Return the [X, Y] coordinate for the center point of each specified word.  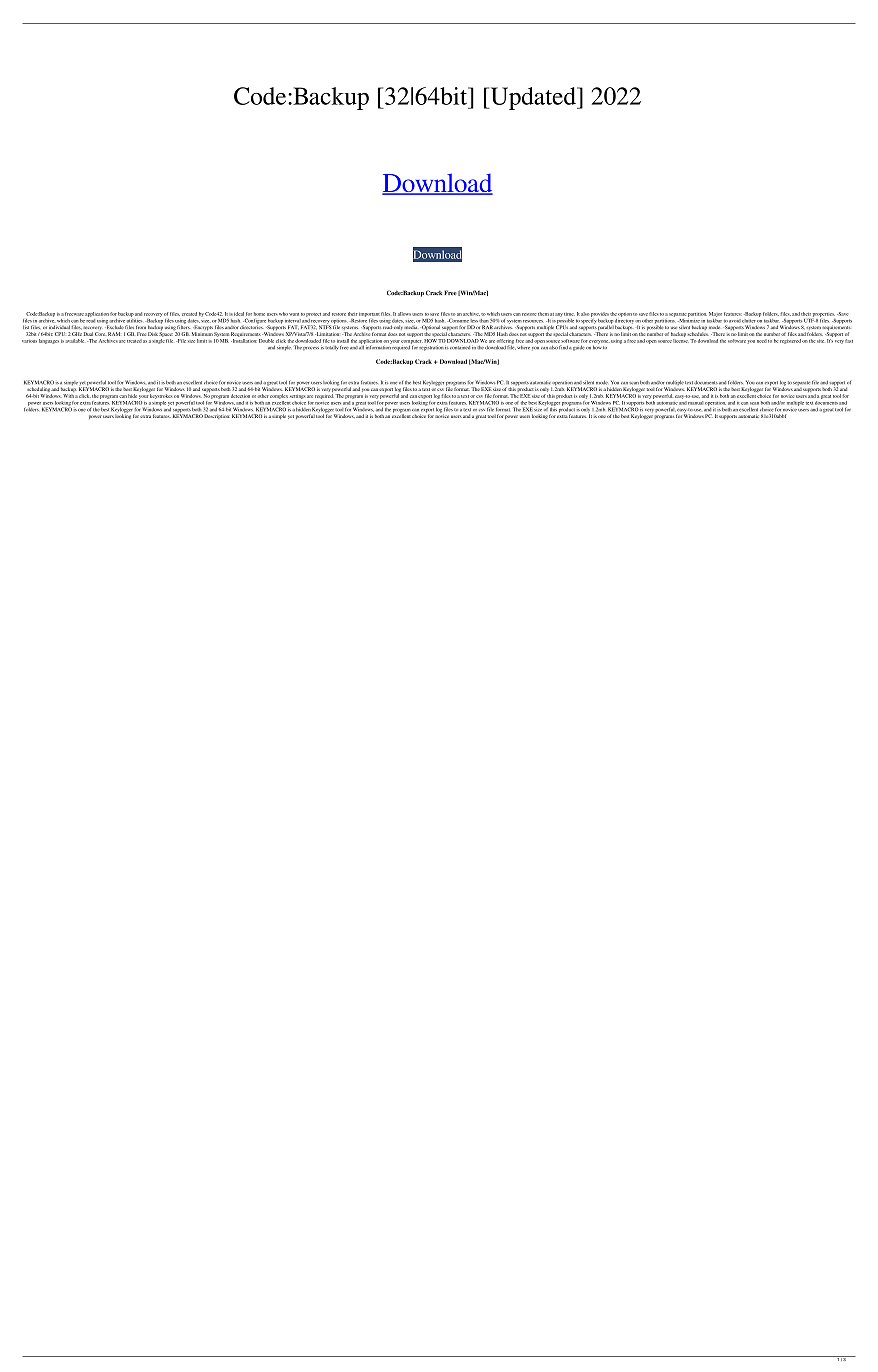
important [369, 314]
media [411, 327]
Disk [153, 334]
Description [217, 416]
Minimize [690, 319]
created [189, 314]
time [569, 314]
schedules [698, 334]
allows [404, 314]
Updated [533, 98]
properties [824, 315]
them [543, 314]
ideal [239, 314]
